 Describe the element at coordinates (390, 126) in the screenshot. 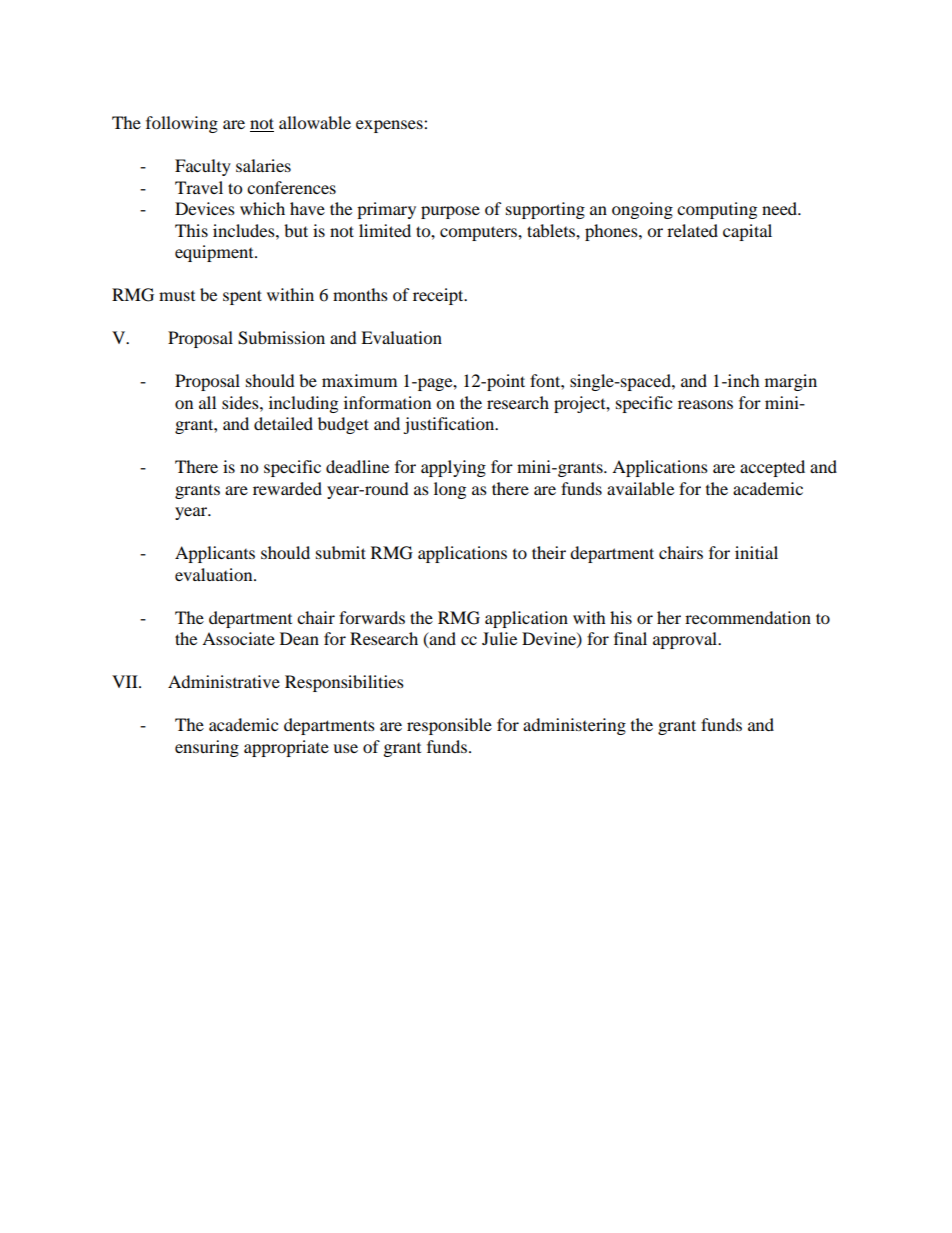

I see `expenses` at that location.
